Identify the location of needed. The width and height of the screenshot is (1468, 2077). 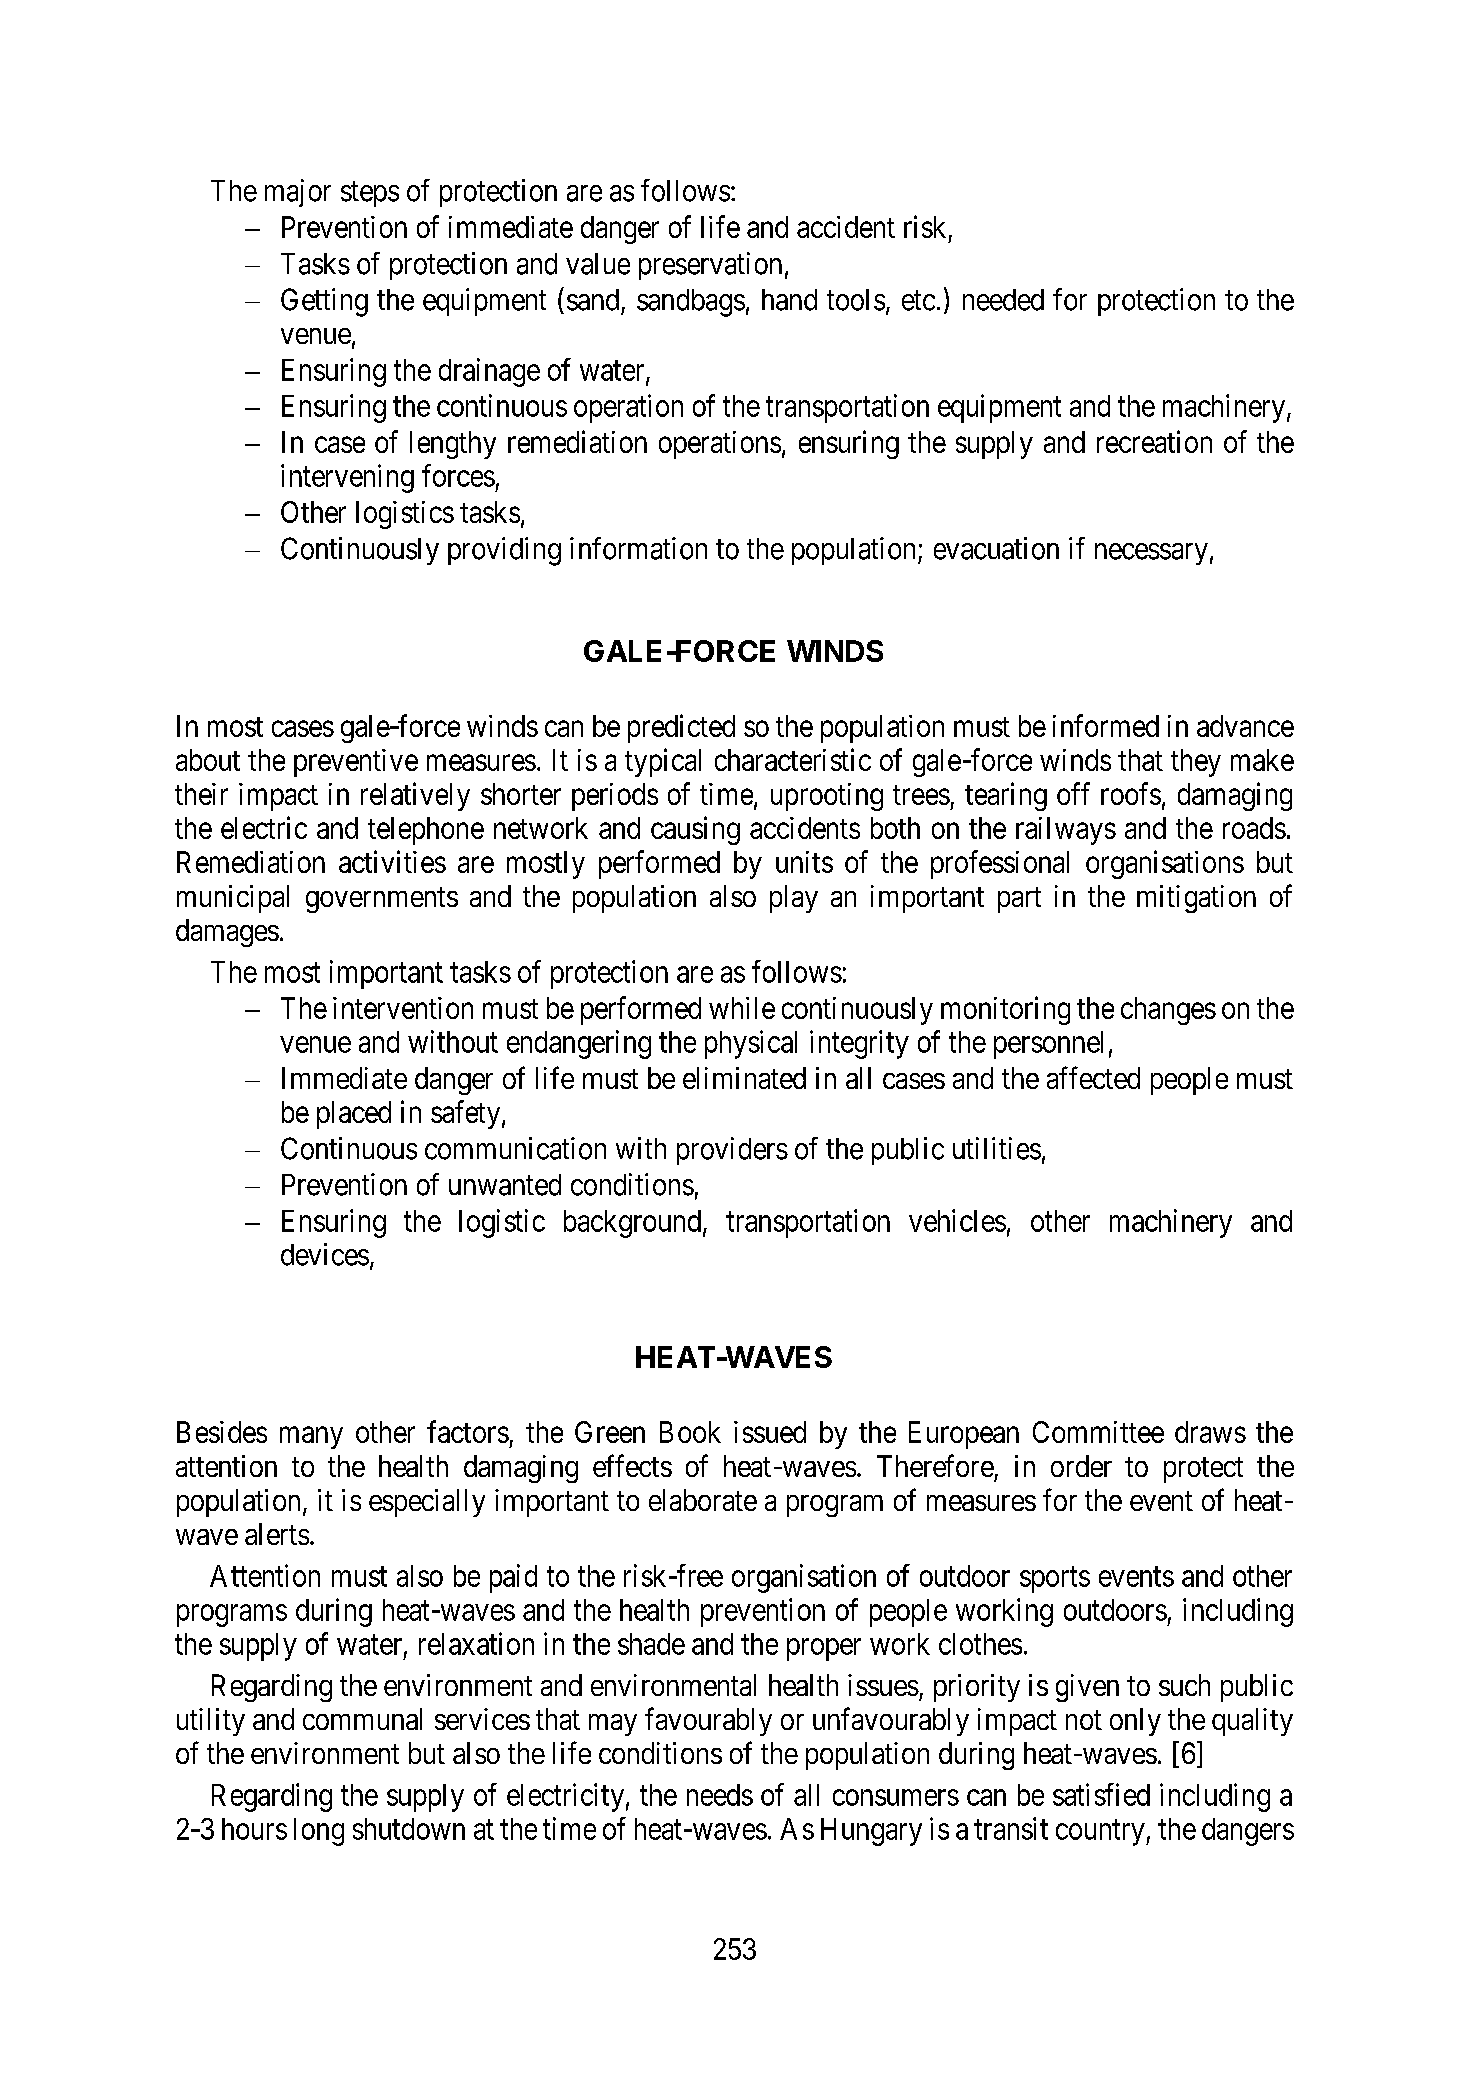
(1003, 300).
